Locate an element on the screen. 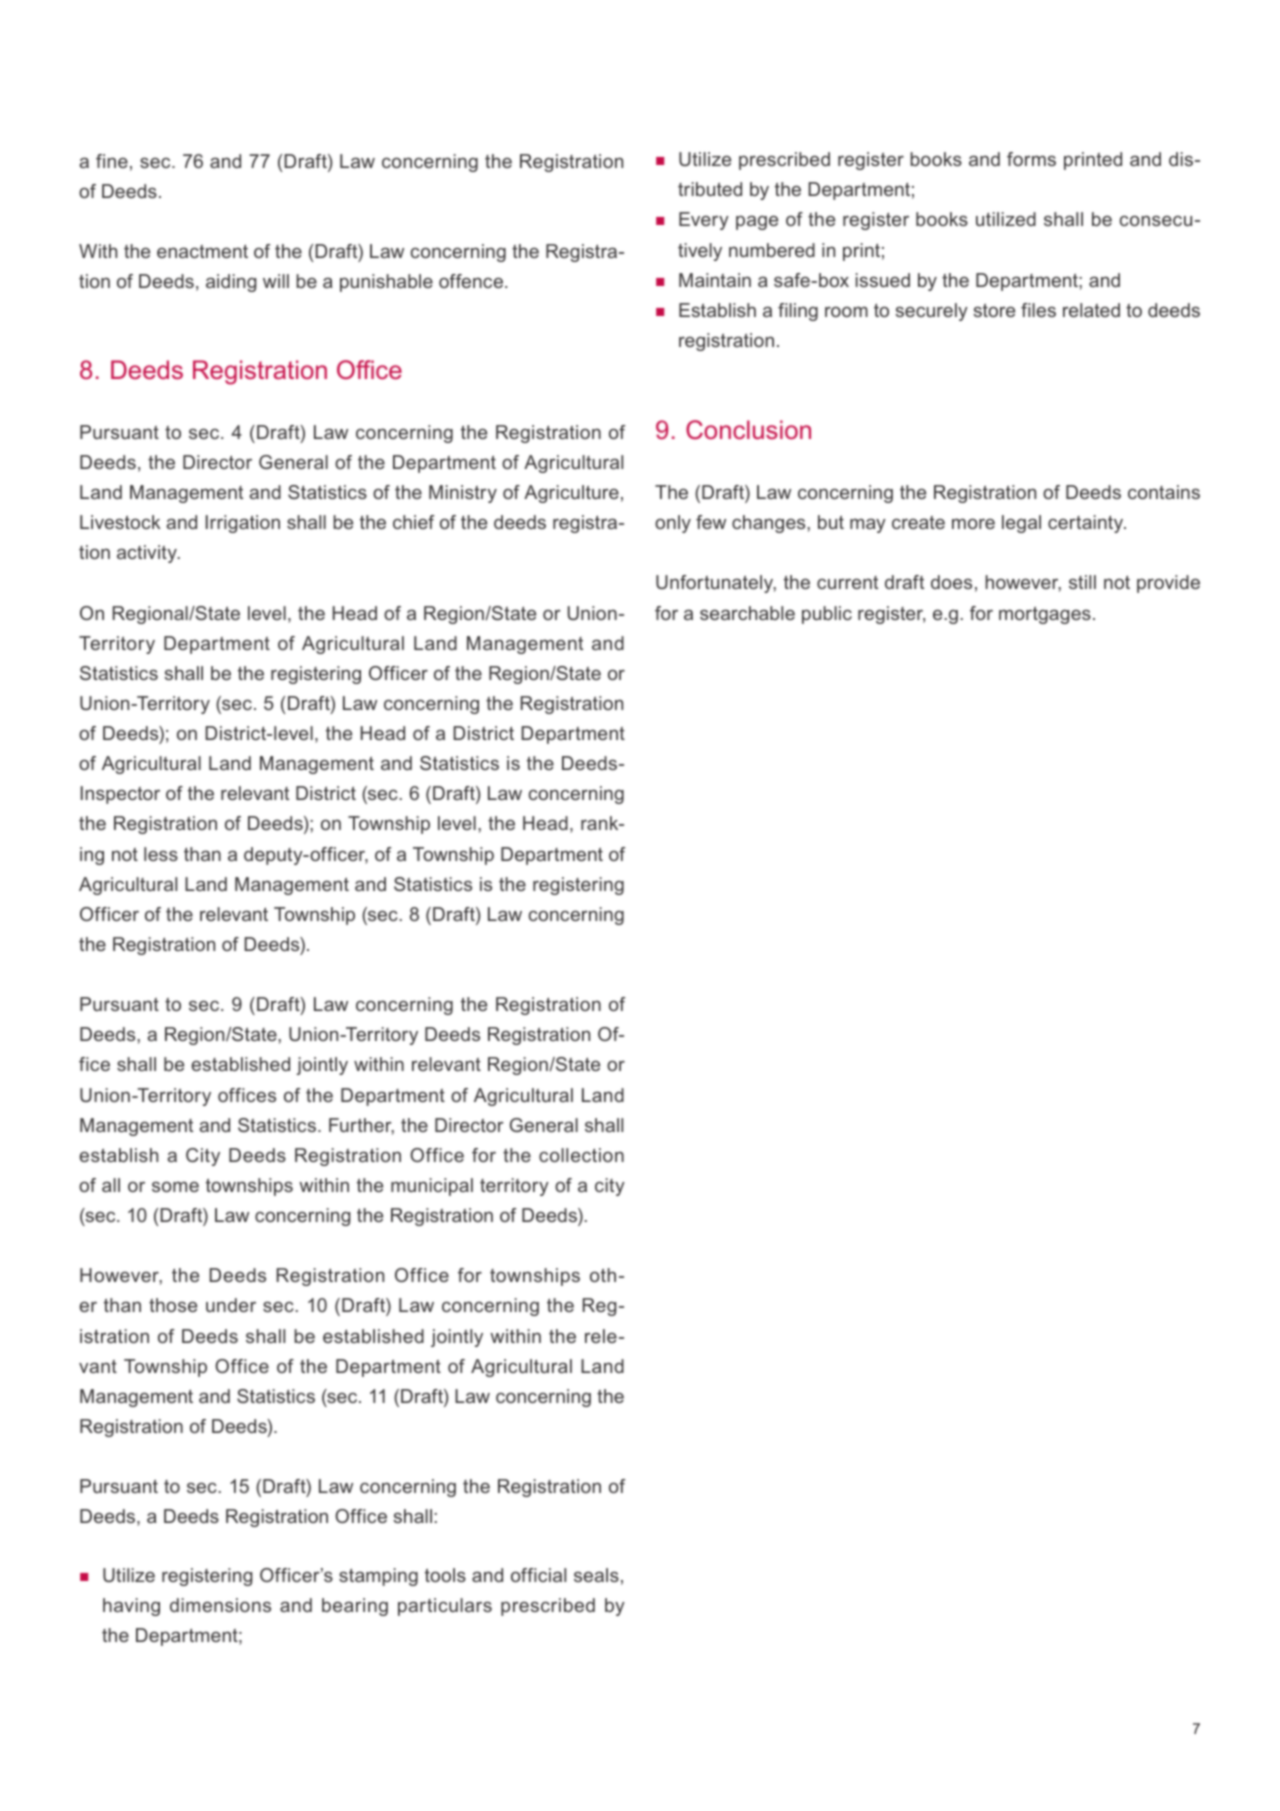 The width and height of the screenshot is (1280, 1811). forms is located at coordinates (1031, 159).
